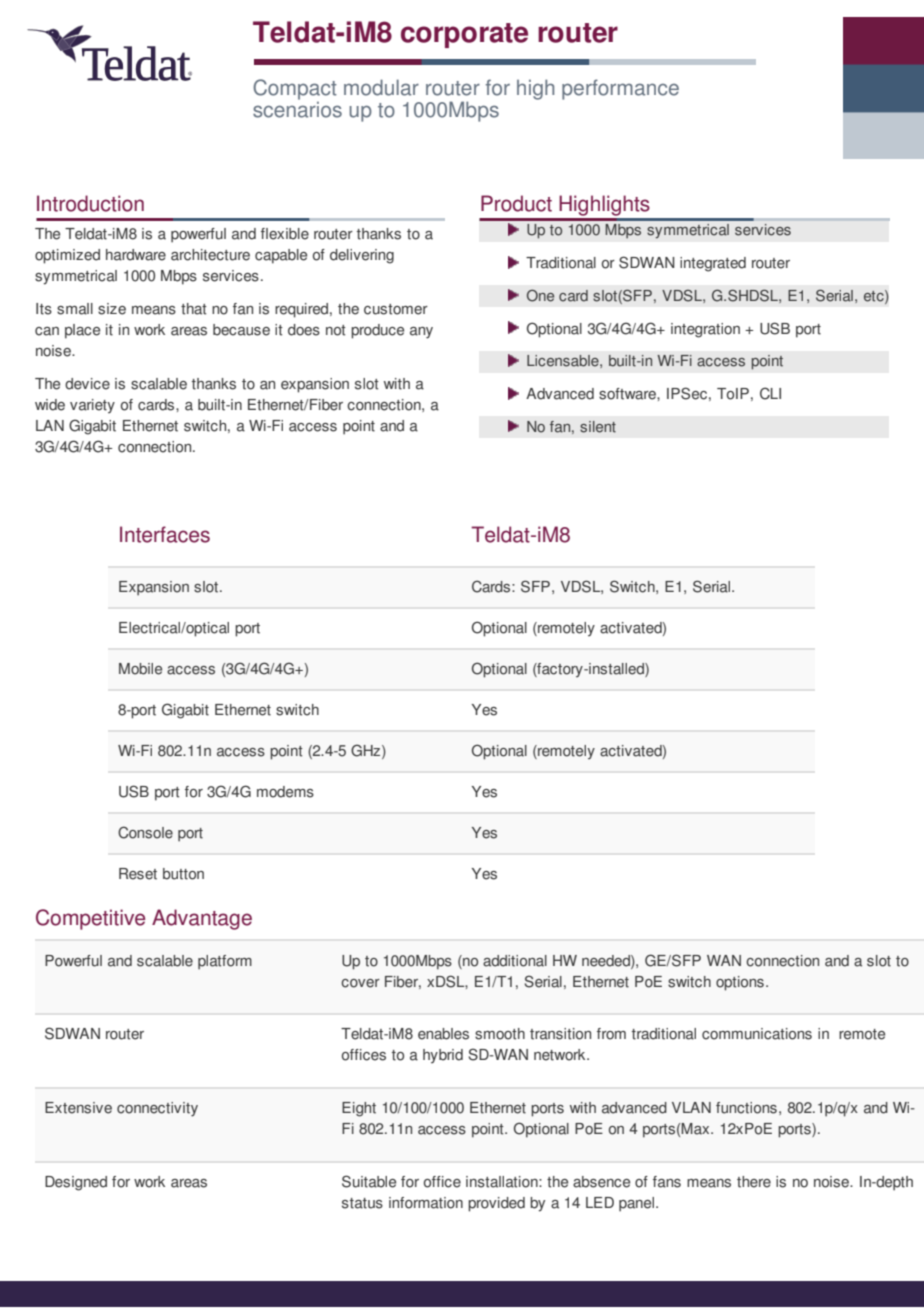 This page has width=924, height=1308. What do you see at coordinates (76, 1183) in the page?
I see `Designed` at bounding box center [76, 1183].
